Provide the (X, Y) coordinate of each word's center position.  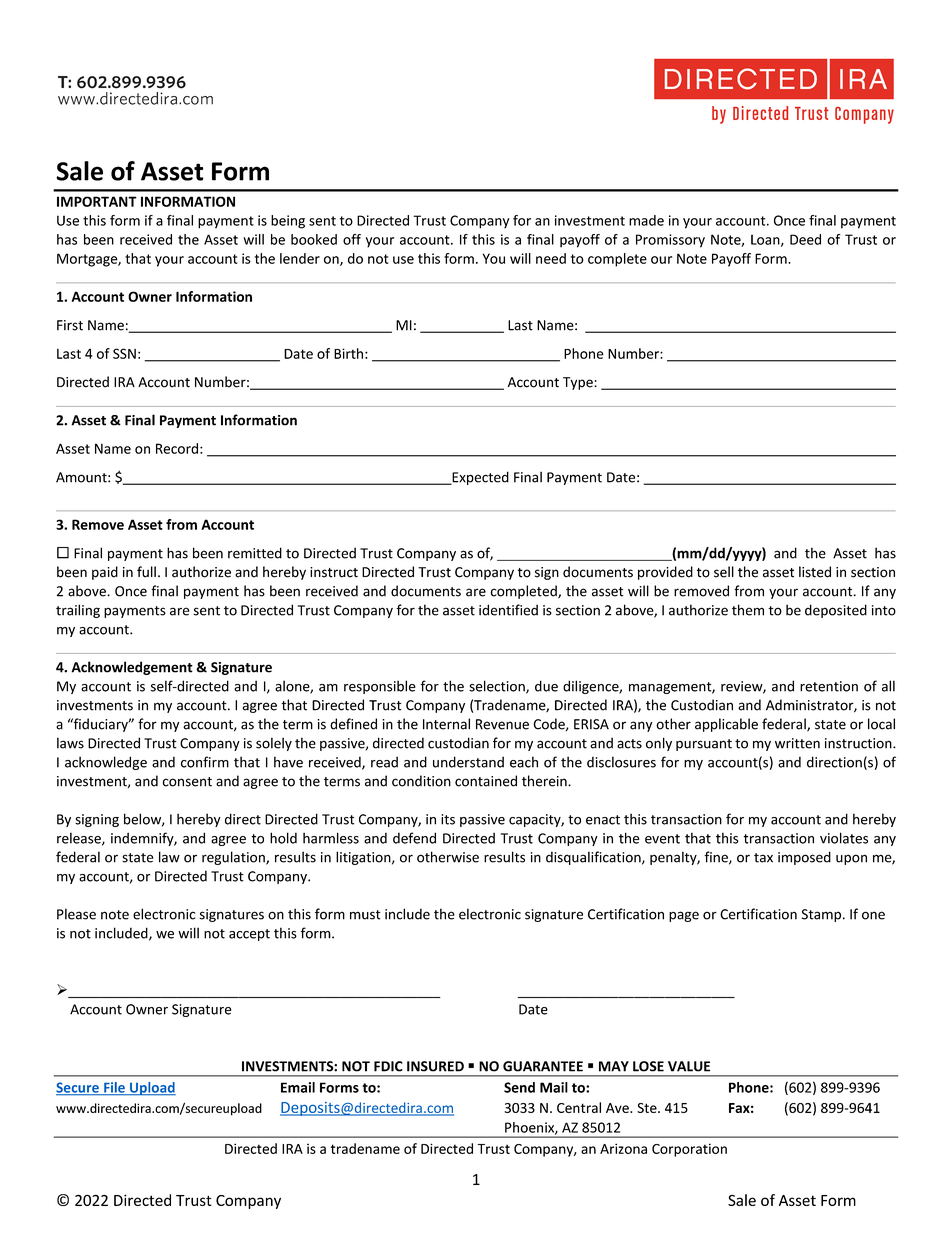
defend (414, 838)
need (551, 258)
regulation (234, 858)
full (146, 572)
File (114, 1088)
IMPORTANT (97, 201)
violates (844, 838)
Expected (479, 478)
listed (815, 572)
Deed (805, 239)
